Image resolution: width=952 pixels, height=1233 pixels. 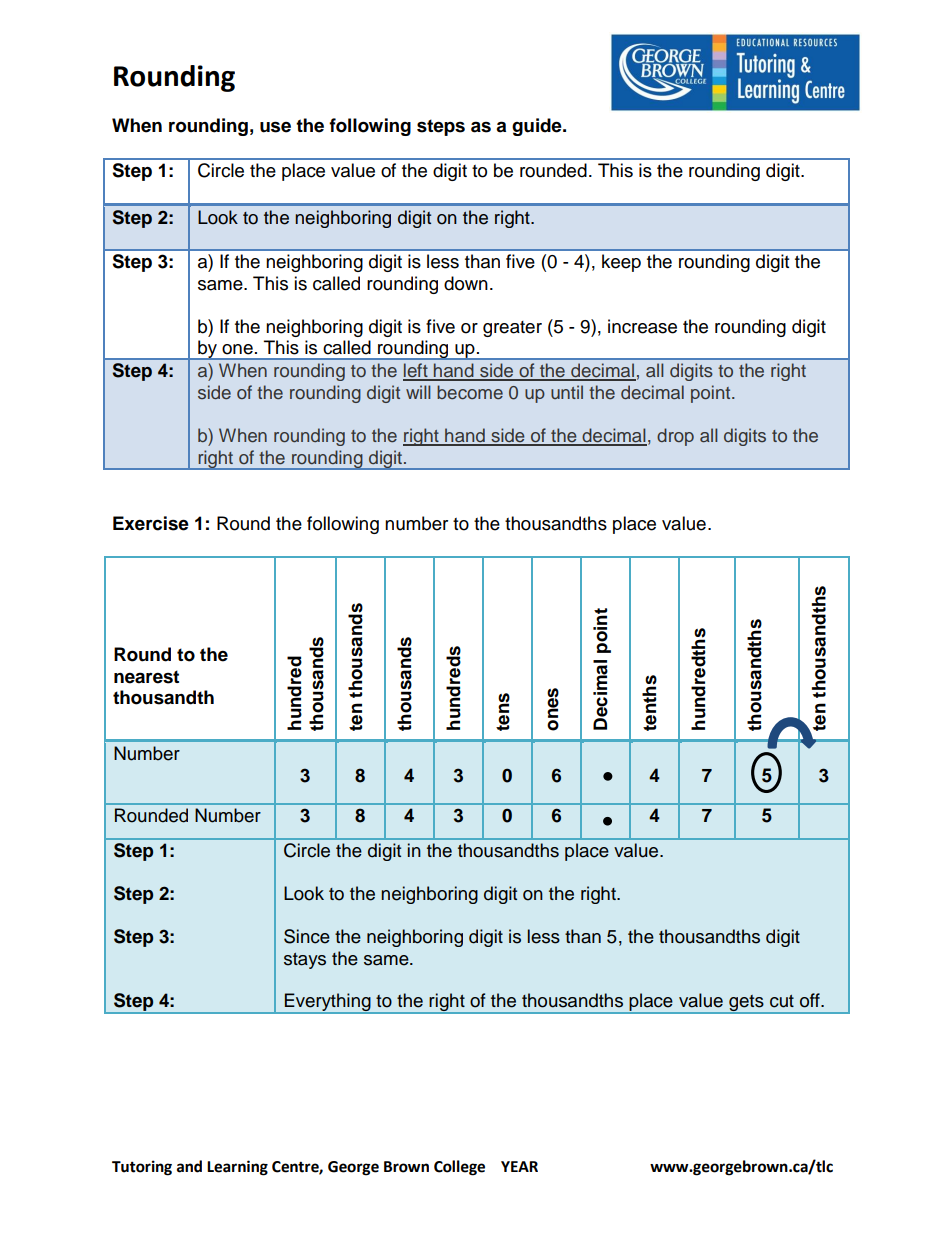 What do you see at coordinates (275, 127) in the screenshot?
I see `use` at bounding box center [275, 127].
